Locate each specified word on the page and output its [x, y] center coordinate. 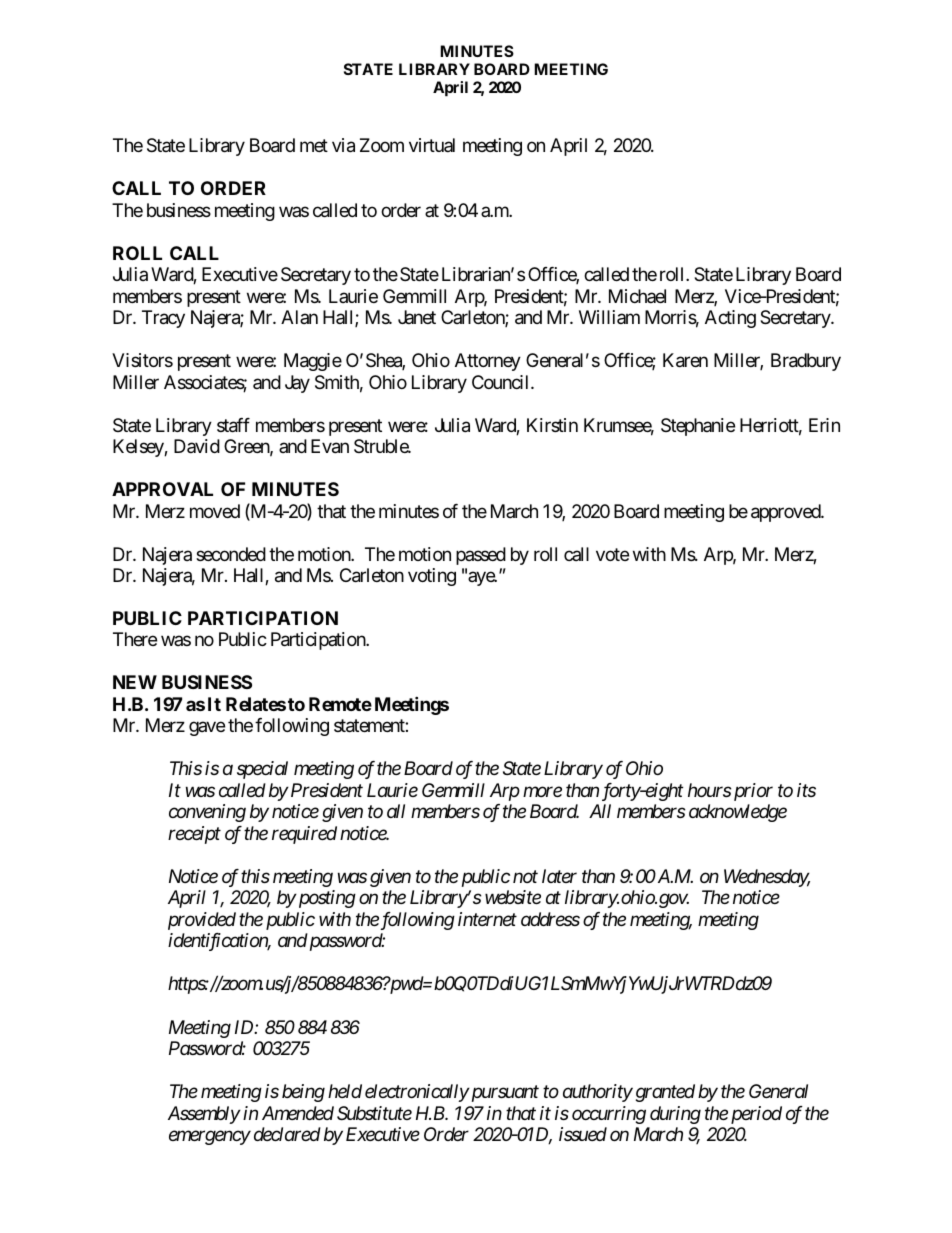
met [314, 146]
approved [786, 513]
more [542, 792]
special [262, 770]
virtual [432, 145]
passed [481, 556]
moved [215, 511]
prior [752, 792]
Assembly [204, 1115]
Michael [637, 296]
